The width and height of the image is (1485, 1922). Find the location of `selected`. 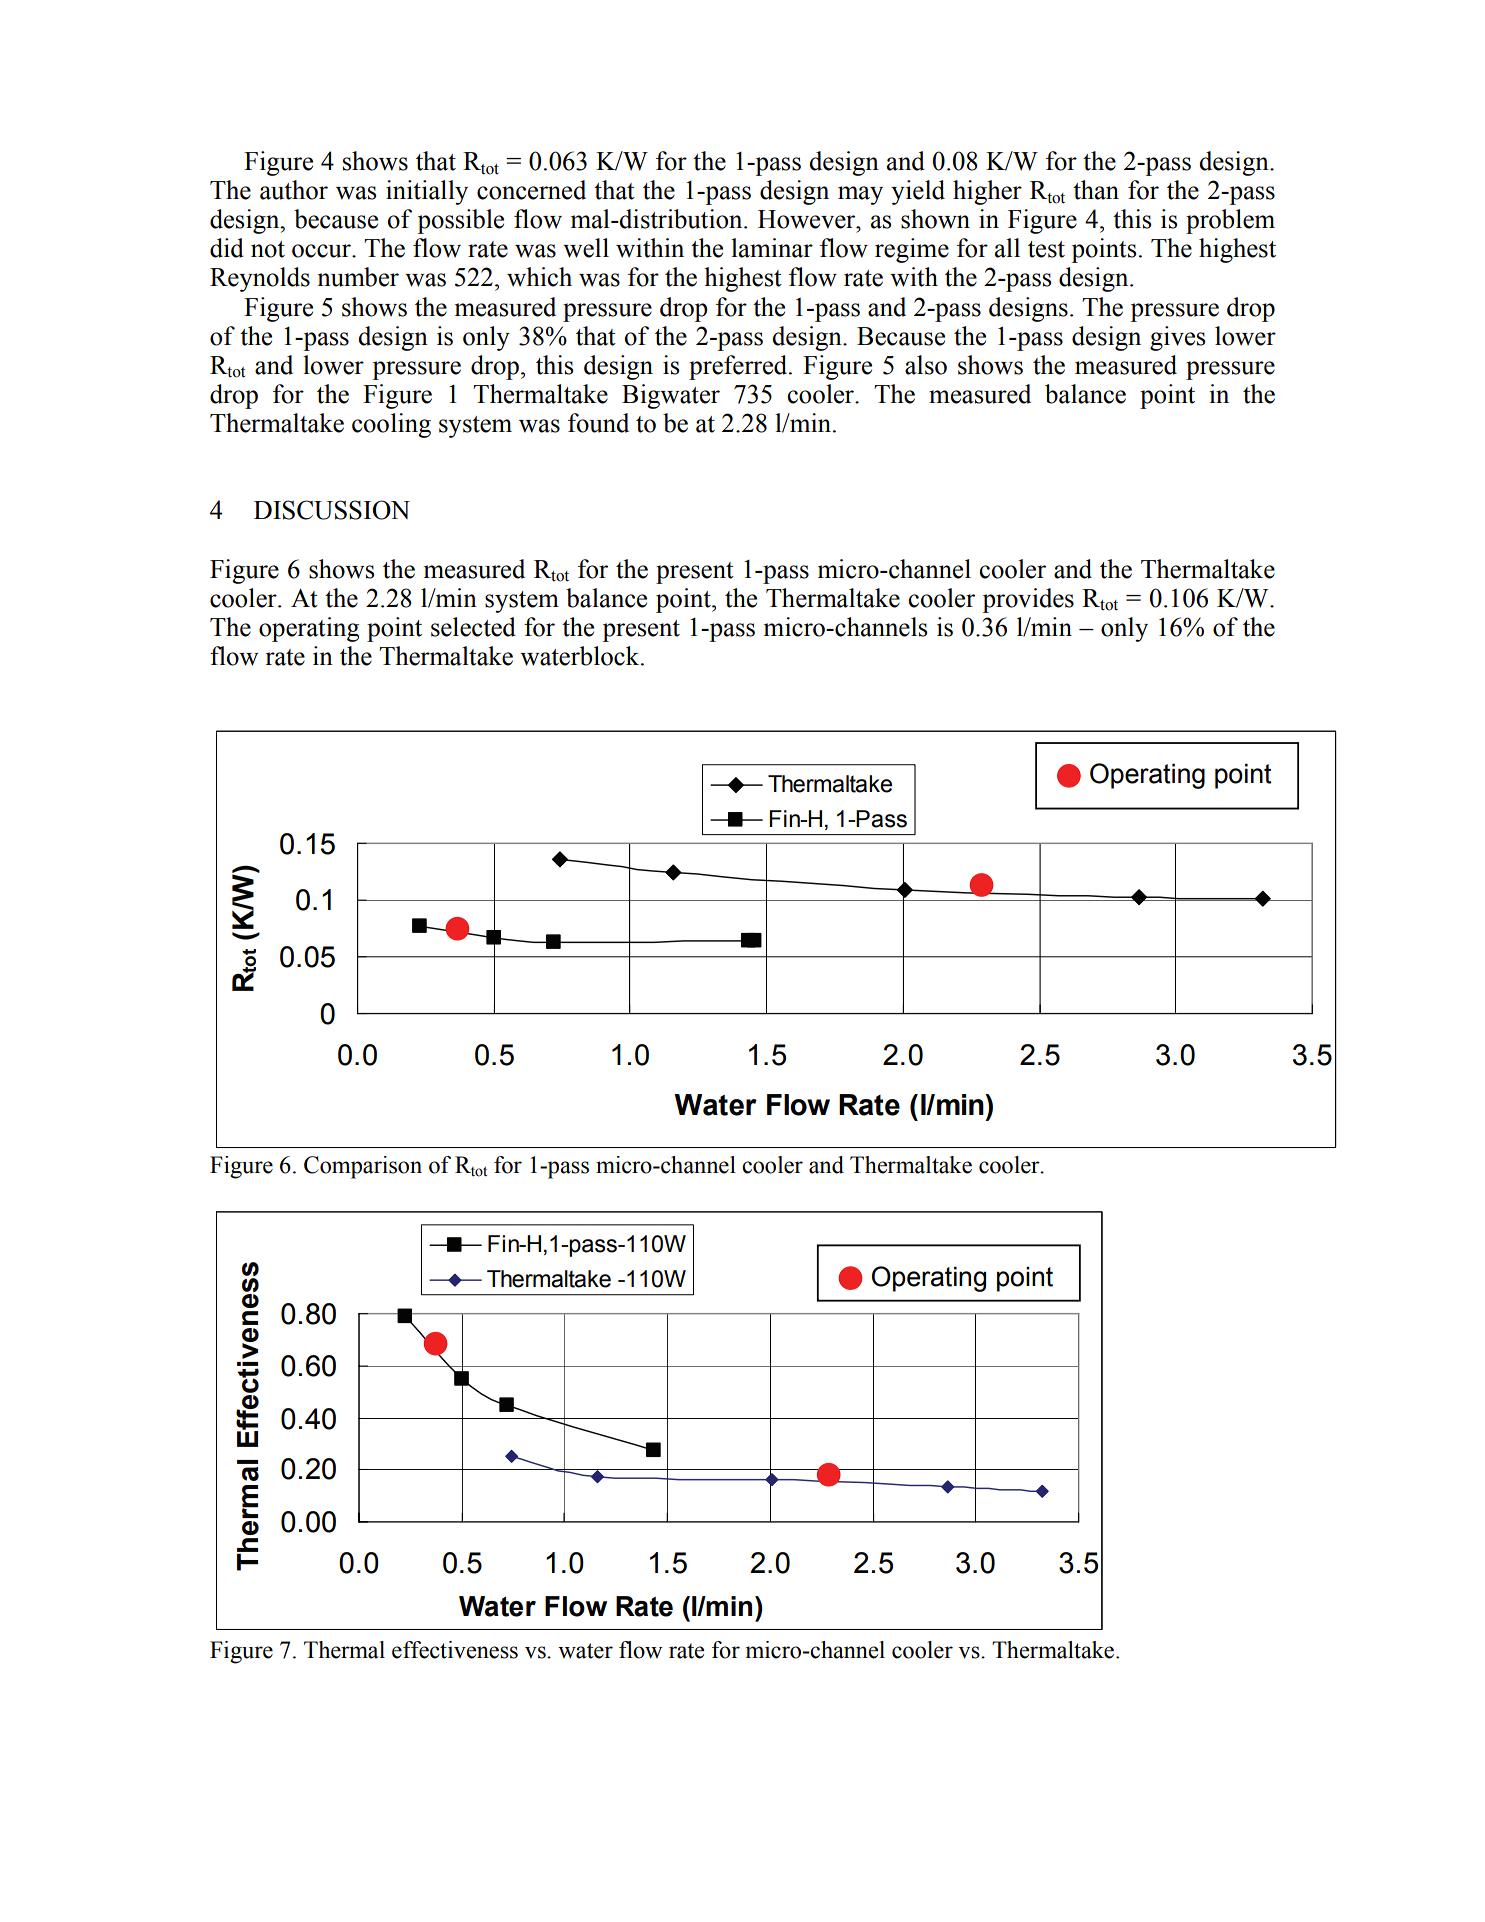

selected is located at coordinates (473, 627).
